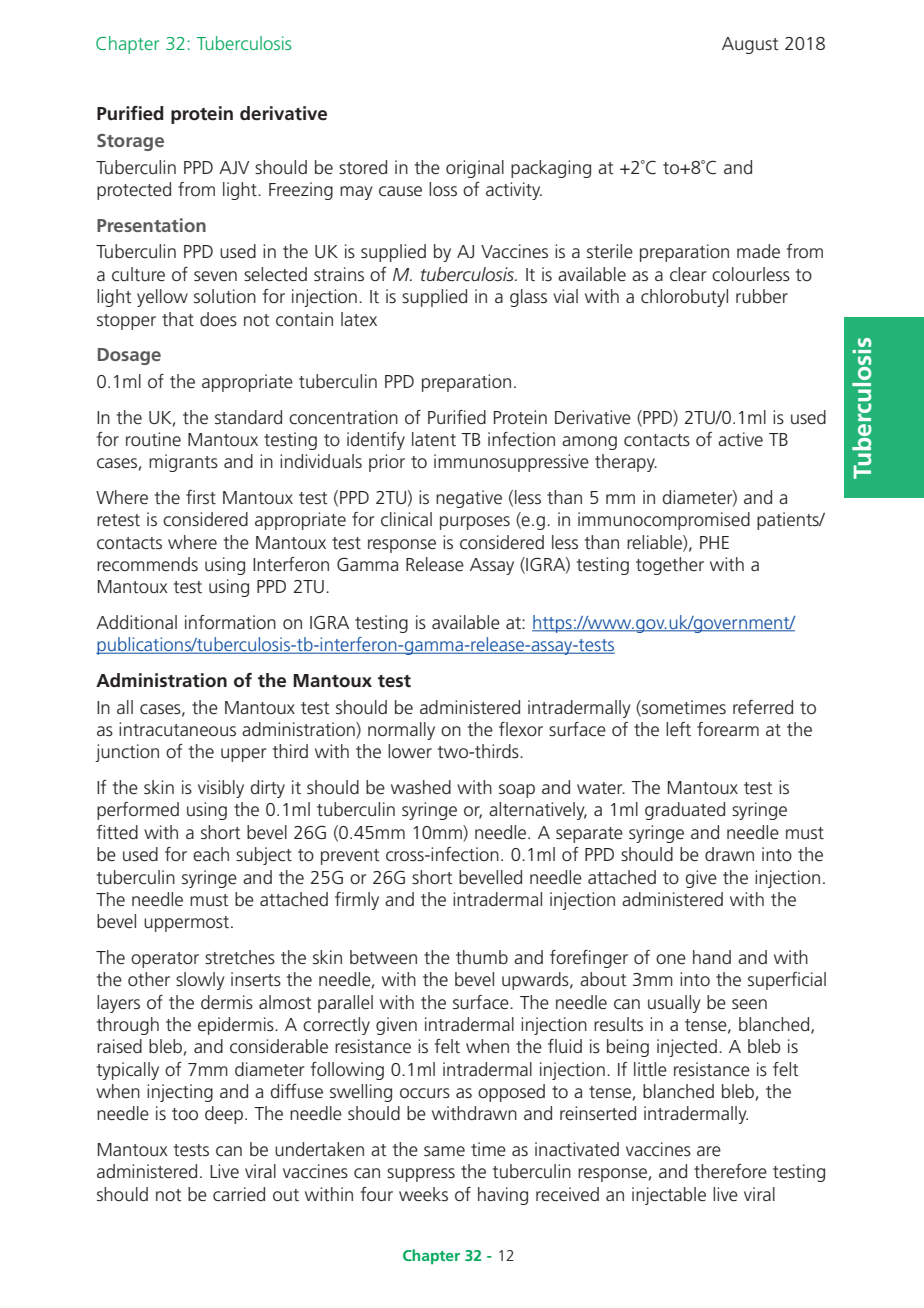 This screenshot has width=924, height=1308. I want to click on graduated, so click(685, 811).
